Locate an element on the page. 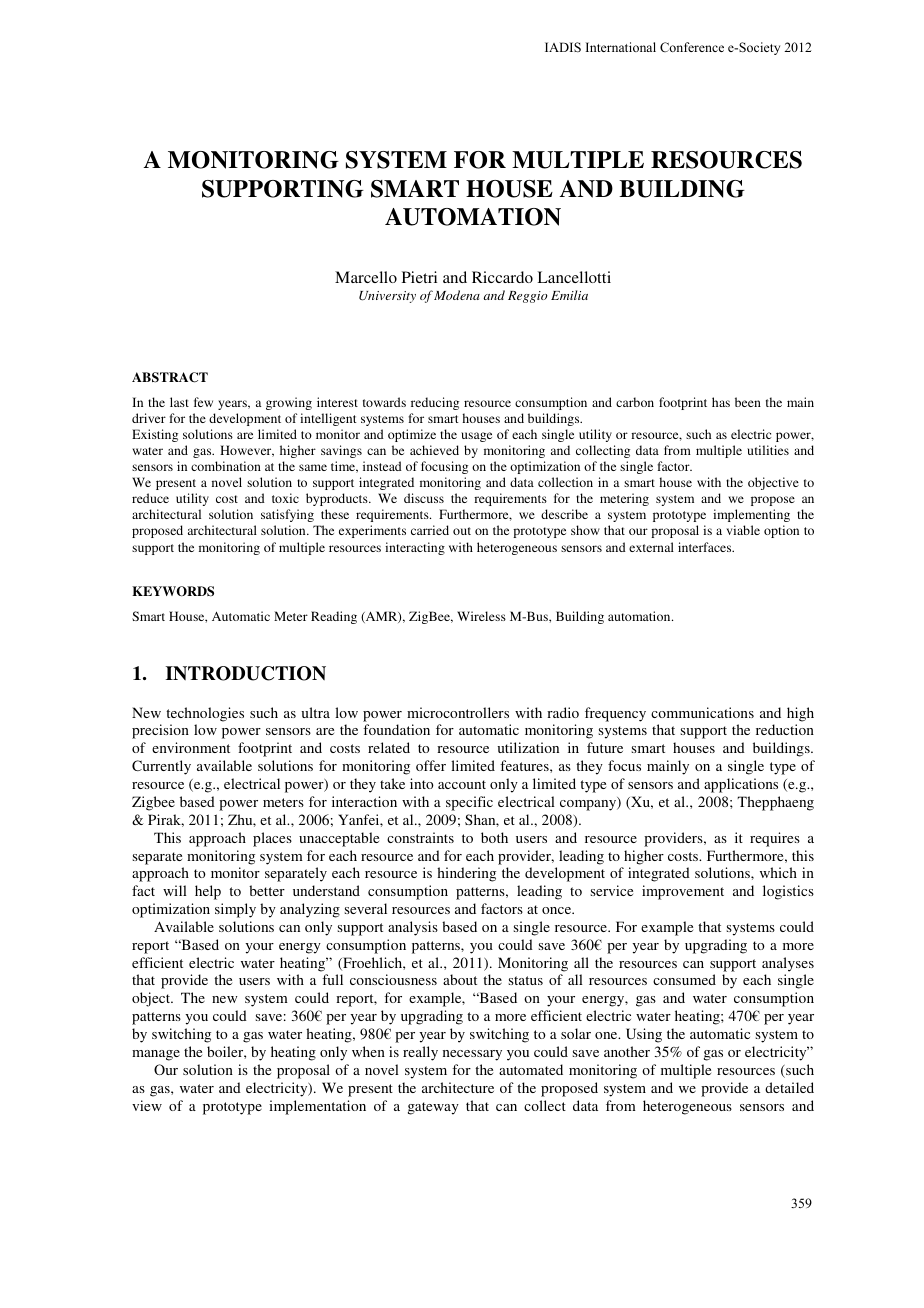  places is located at coordinates (272, 839).
